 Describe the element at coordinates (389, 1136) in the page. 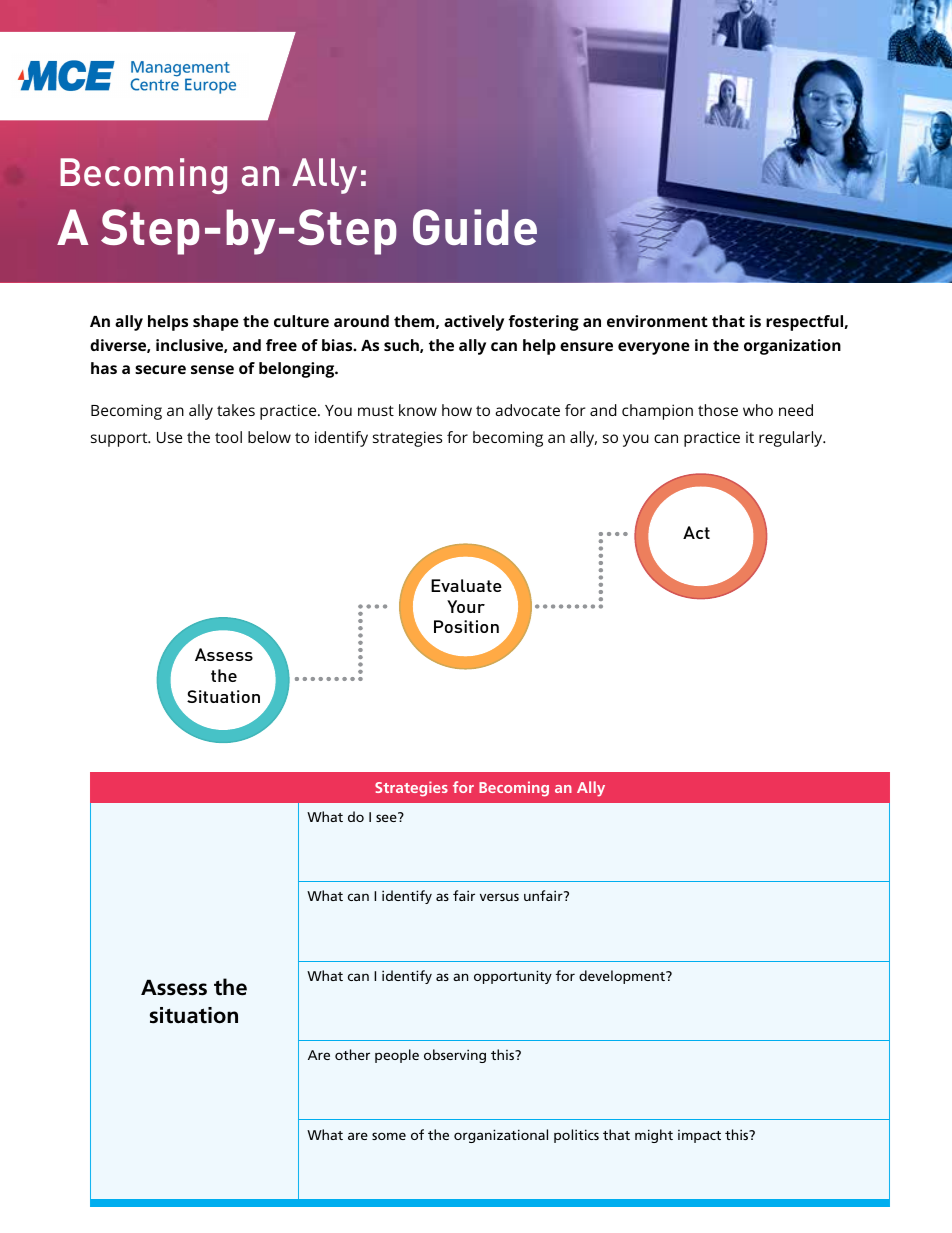

I see `some` at that location.
